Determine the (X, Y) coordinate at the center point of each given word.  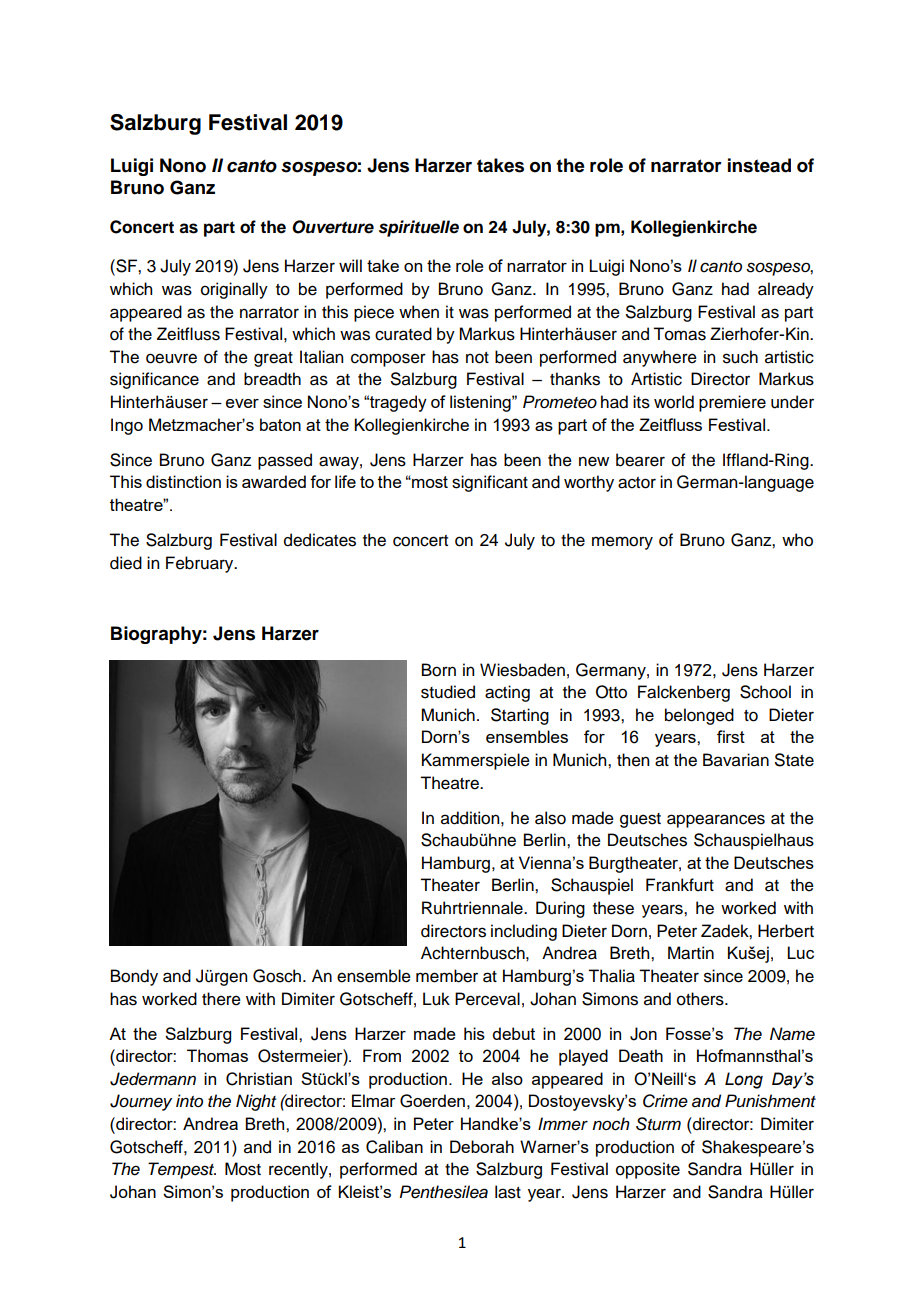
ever (242, 403)
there (221, 999)
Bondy (134, 977)
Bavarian (736, 760)
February (201, 564)
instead (759, 165)
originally (234, 290)
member (447, 976)
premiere (732, 403)
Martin (691, 953)
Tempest (182, 1170)
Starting (520, 716)
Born (439, 670)
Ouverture (333, 227)
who (797, 540)
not (477, 358)
